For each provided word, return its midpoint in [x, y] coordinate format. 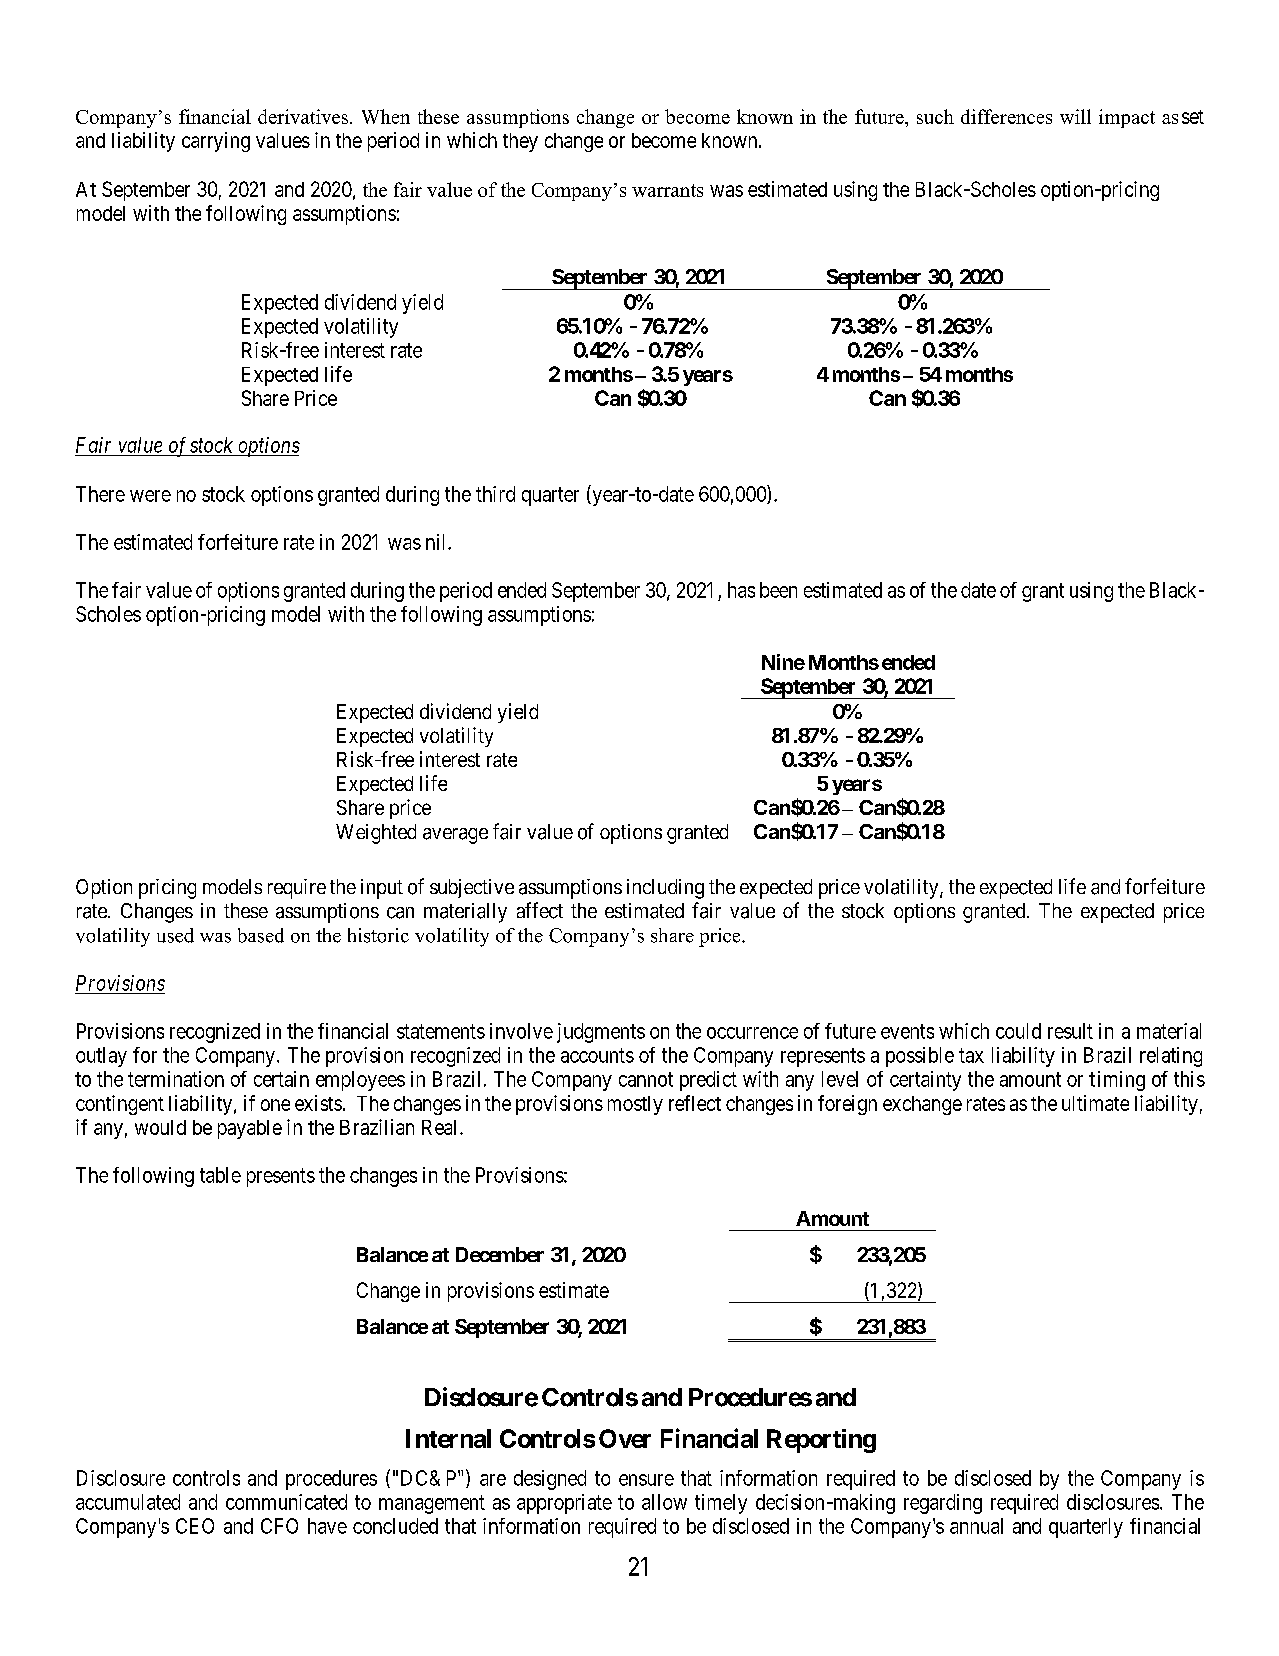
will [1075, 116]
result [1070, 1031]
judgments [601, 1033]
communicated [286, 1502]
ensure [646, 1480]
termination [176, 1079]
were [150, 496]
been [778, 590]
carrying [216, 142]
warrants [667, 190]
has [741, 590]
